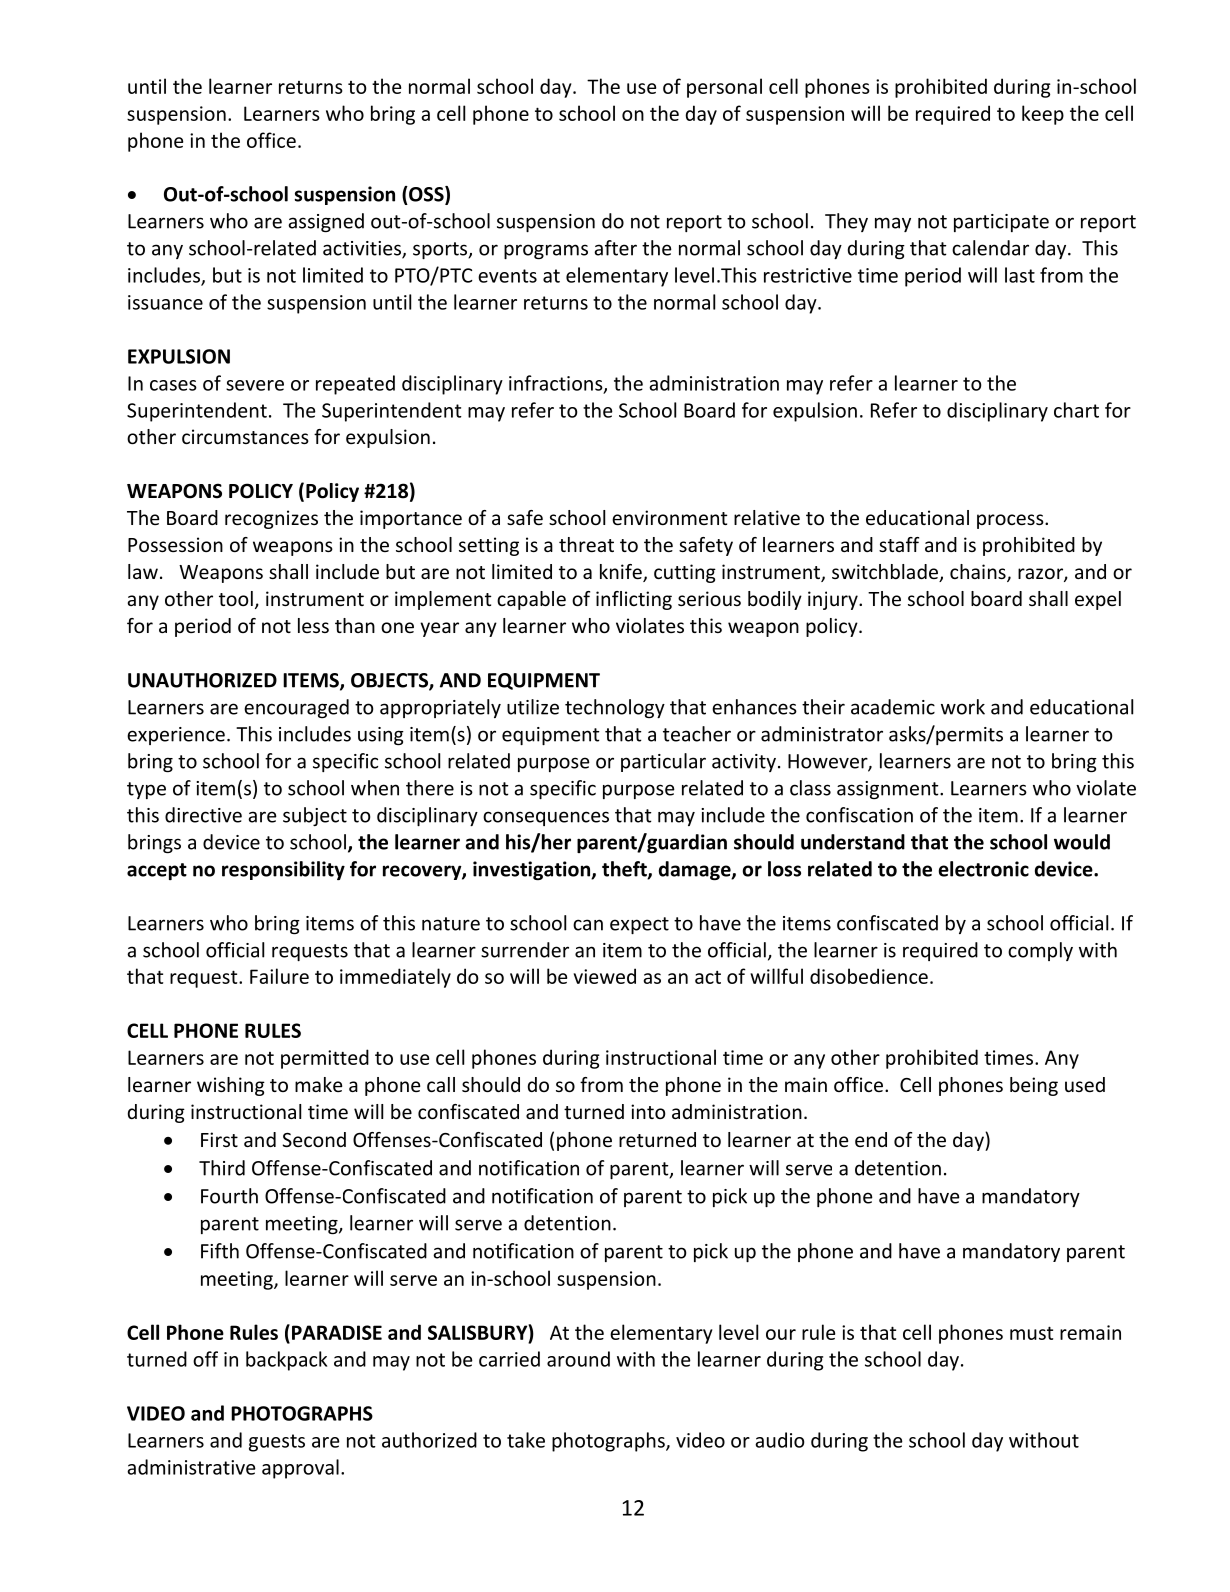  Describe the element at coordinates (245, 436) in the screenshot. I see `circumstances` at that location.
